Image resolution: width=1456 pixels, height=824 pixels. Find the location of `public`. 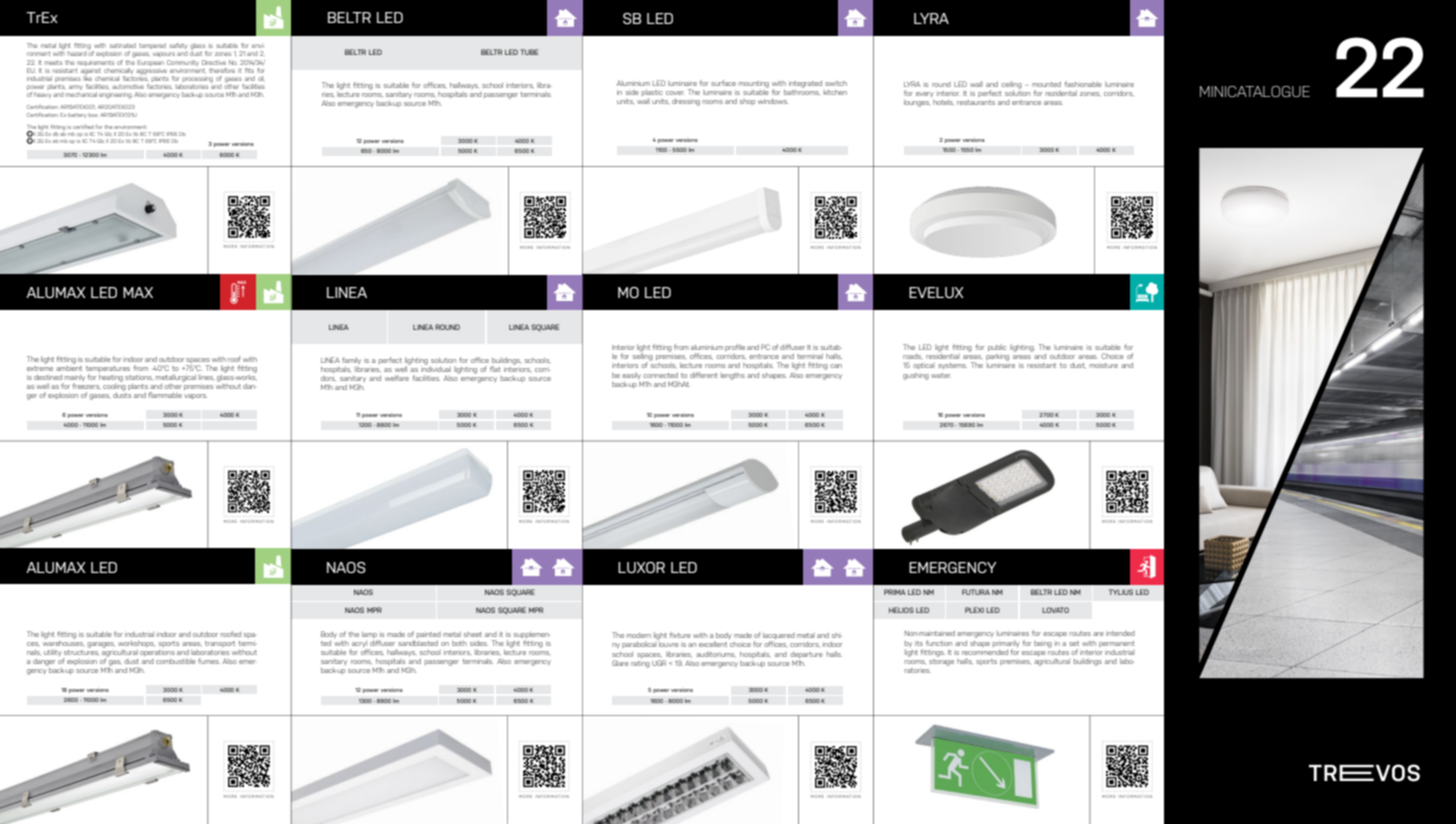

public is located at coordinates (997, 348).
